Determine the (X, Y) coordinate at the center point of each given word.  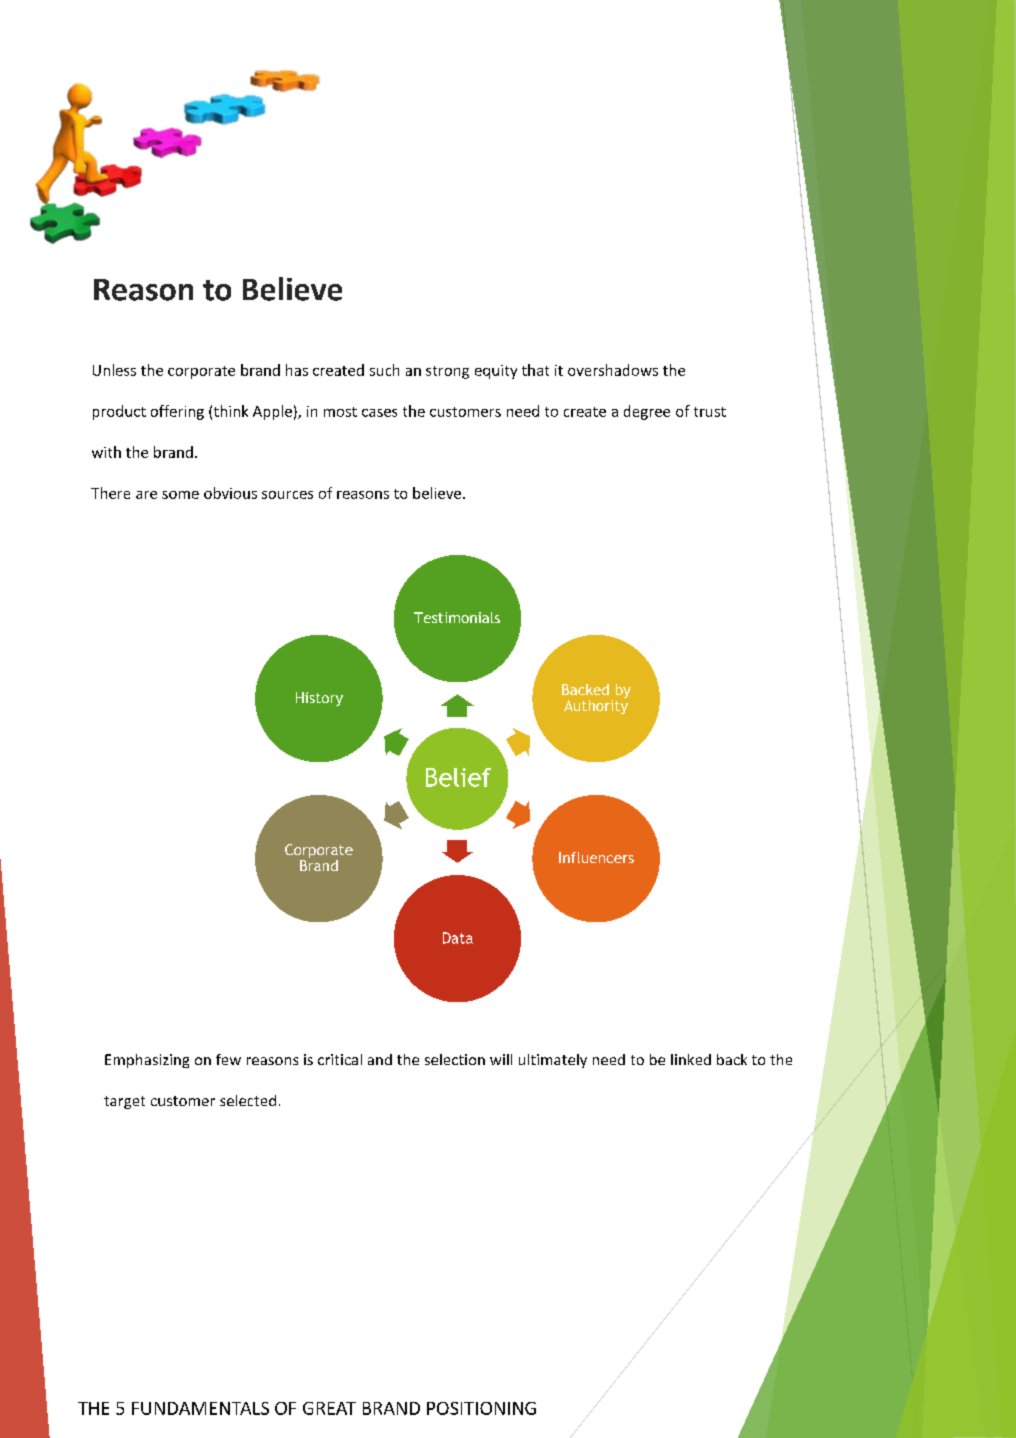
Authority (596, 705)
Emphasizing (147, 1061)
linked (691, 1059)
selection (455, 1059)
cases (379, 413)
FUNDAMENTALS (200, 1408)
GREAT (329, 1408)
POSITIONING (481, 1408)
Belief (458, 777)
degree (647, 412)
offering (177, 412)
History (319, 699)
